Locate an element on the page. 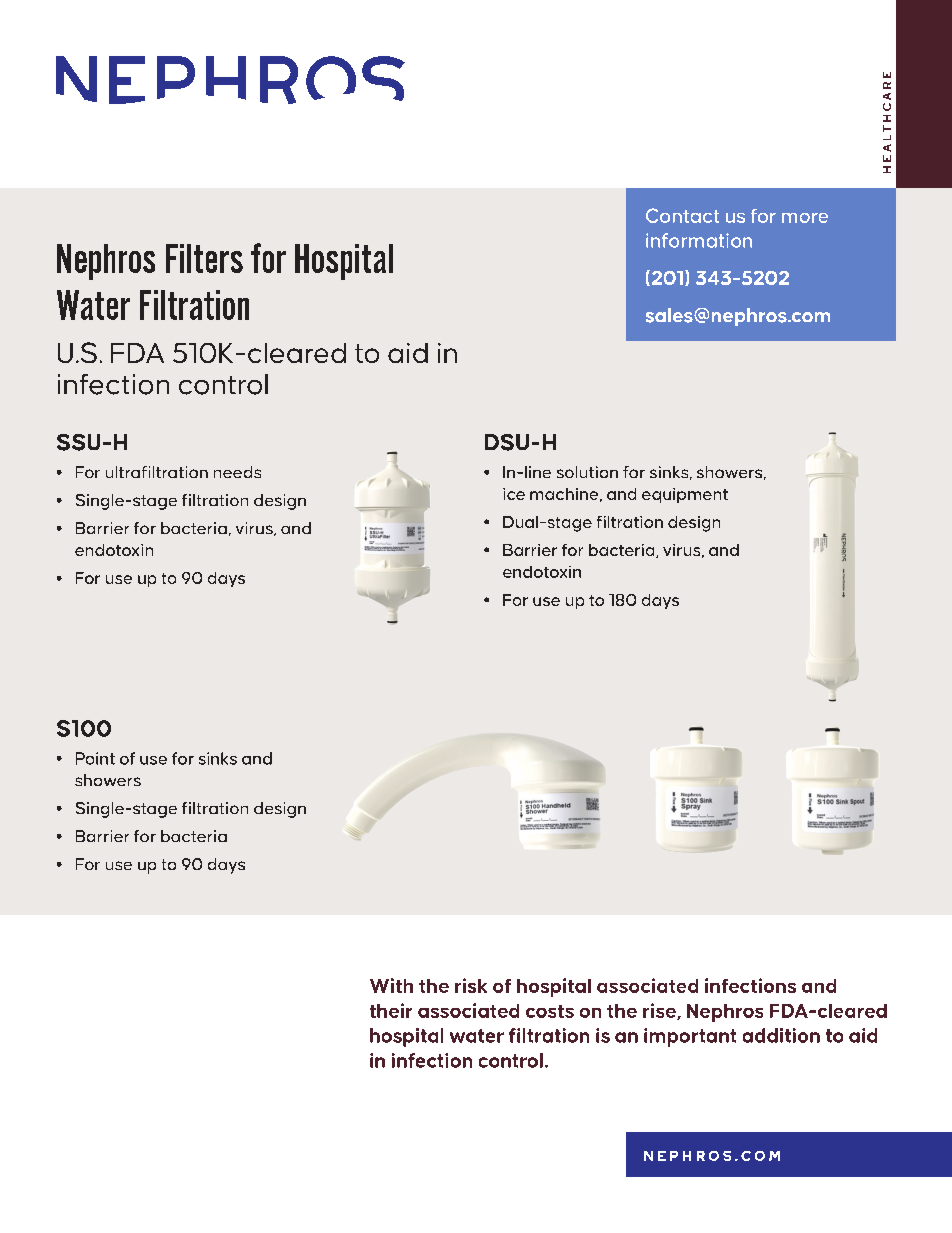  With is located at coordinates (391, 985).
